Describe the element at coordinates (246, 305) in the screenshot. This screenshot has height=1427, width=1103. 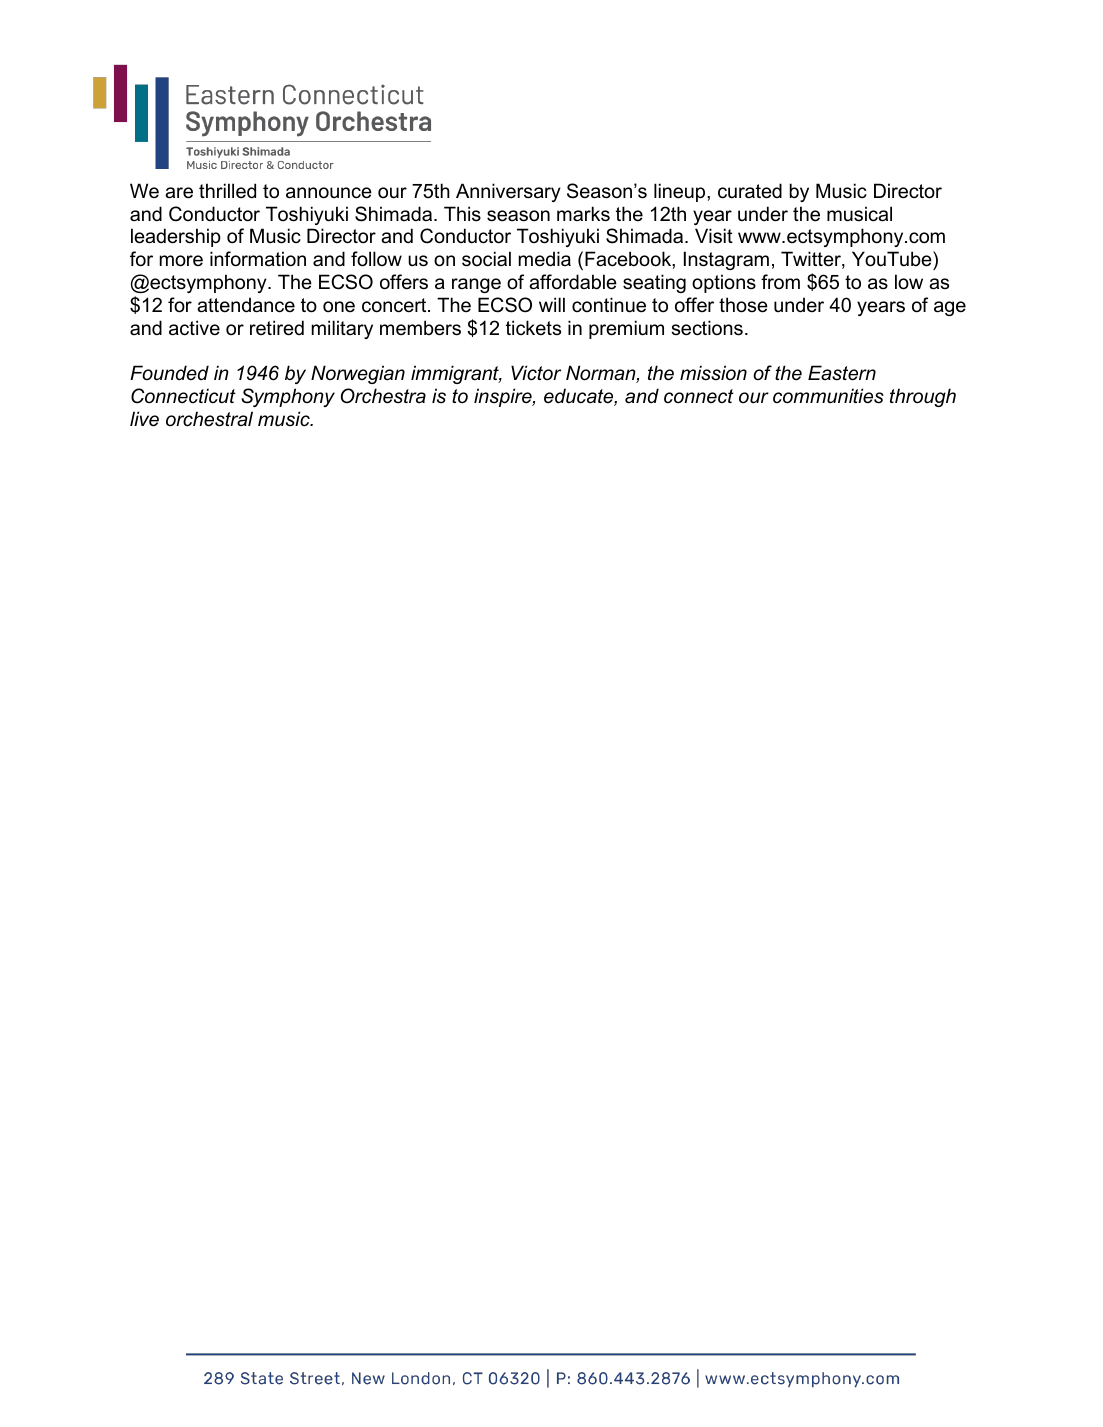
I see `attendance` at that location.
